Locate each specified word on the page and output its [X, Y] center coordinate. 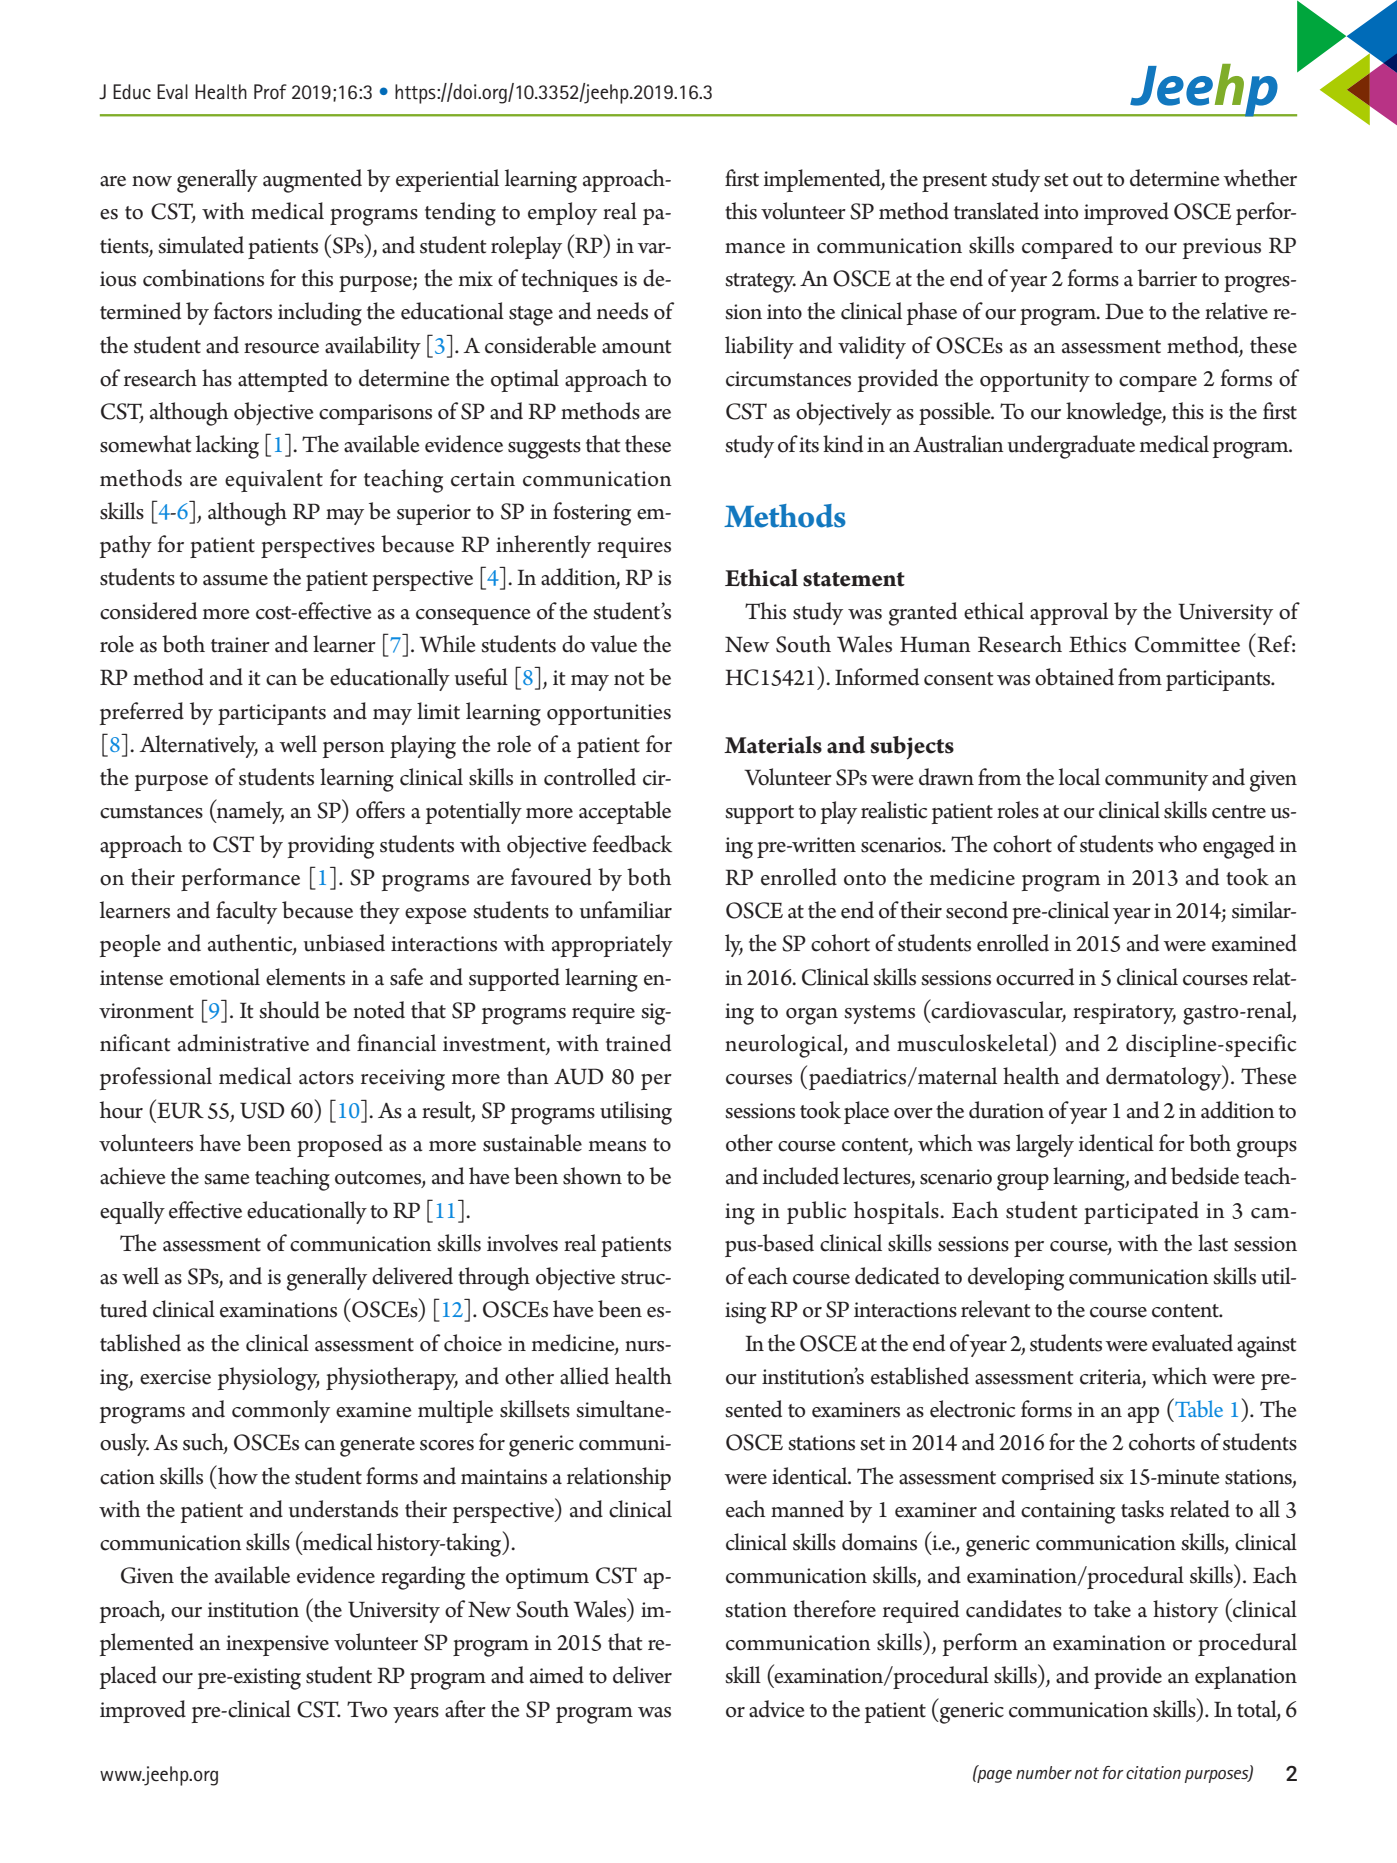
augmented [312, 181]
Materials [773, 745]
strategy [760, 283]
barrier [1167, 278]
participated [1141, 1212]
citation [1153, 1772]
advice [777, 1709]
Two [367, 1709]
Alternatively [198, 746]
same [227, 1179]
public [816, 1212]
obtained [1074, 677]
